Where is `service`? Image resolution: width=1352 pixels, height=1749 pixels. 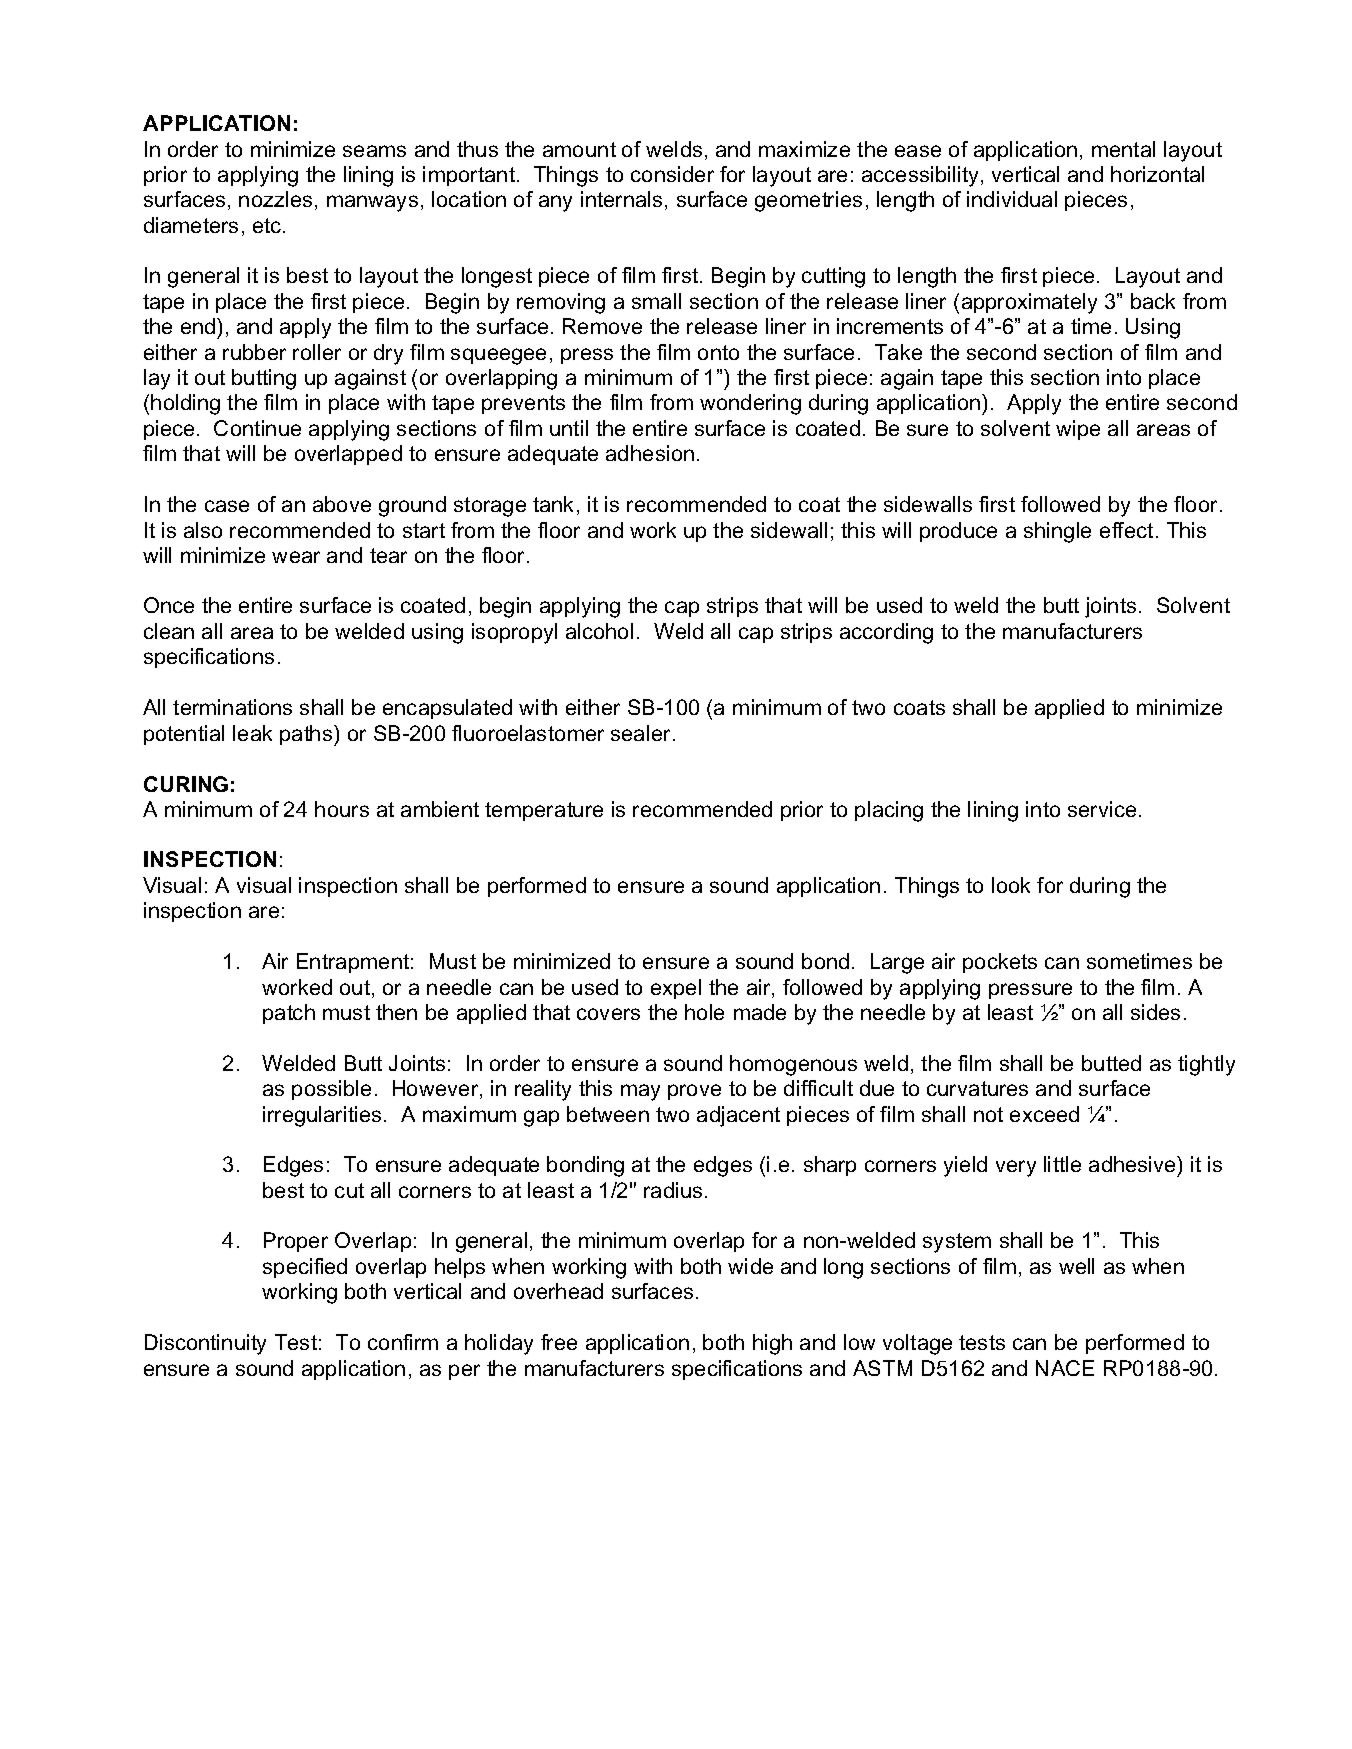
service is located at coordinates (1102, 809).
